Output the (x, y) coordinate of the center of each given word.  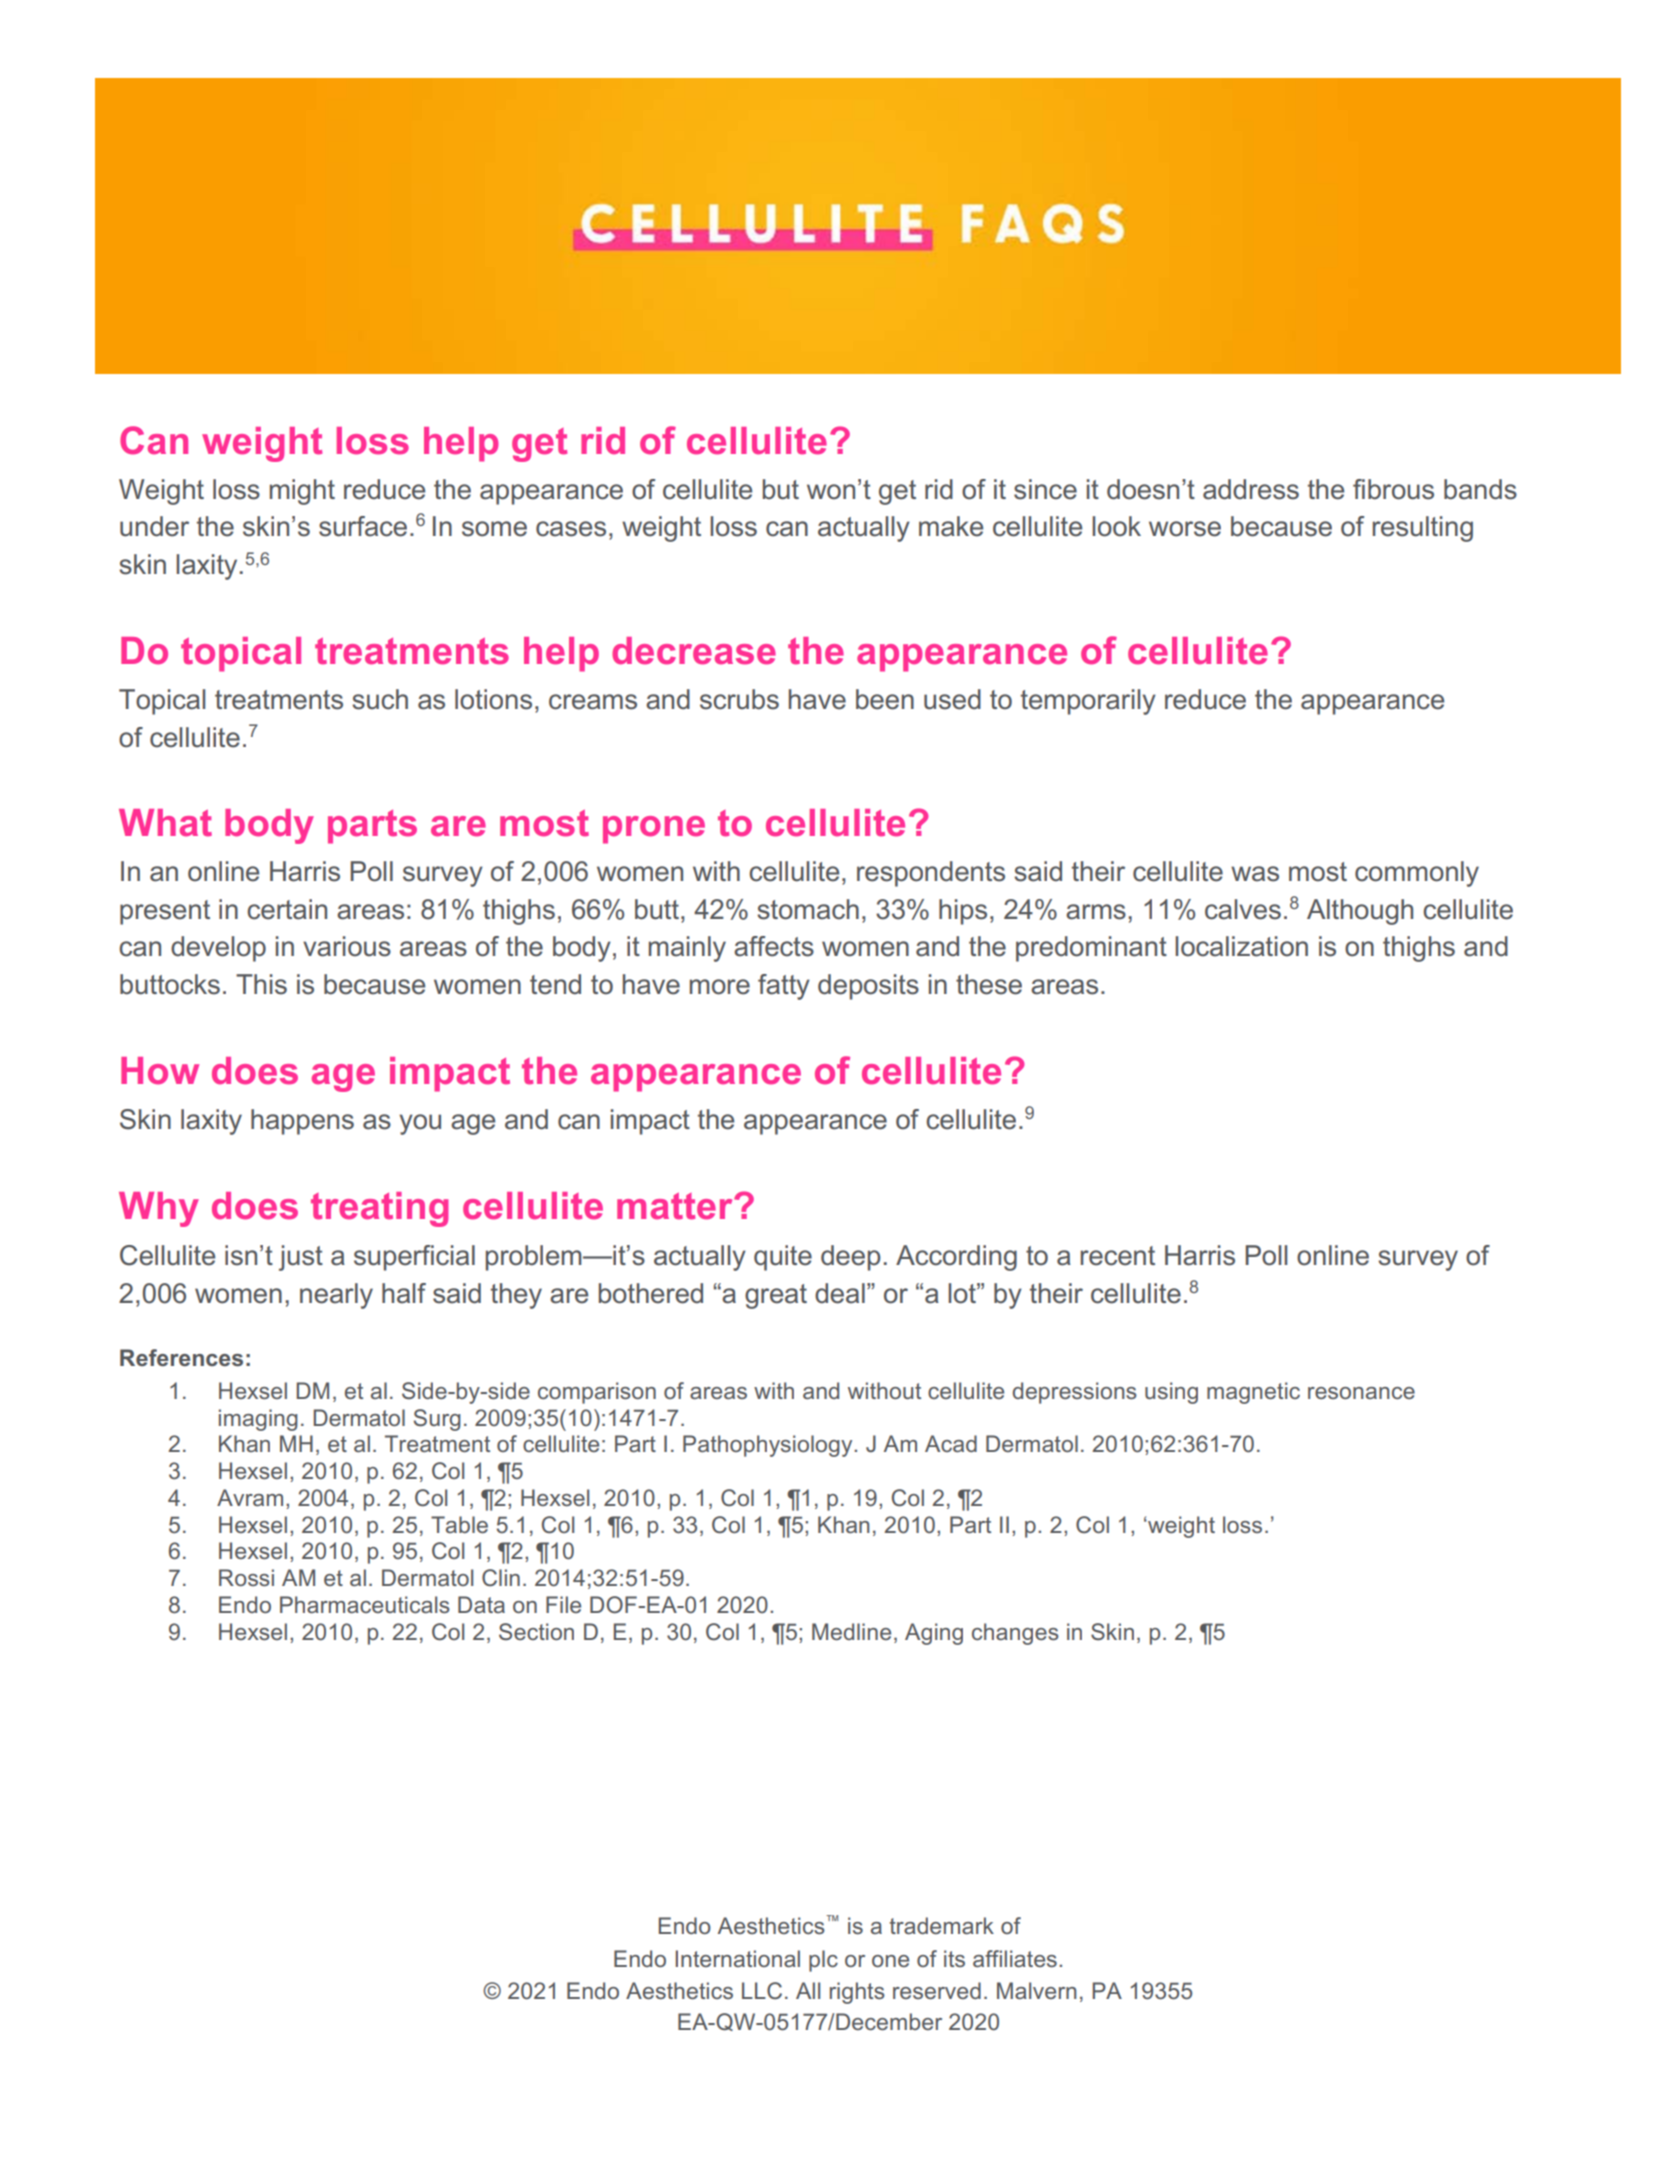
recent (1118, 1256)
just (301, 1258)
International (738, 1958)
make (951, 526)
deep (851, 1258)
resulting (1423, 529)
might (302, 492)
